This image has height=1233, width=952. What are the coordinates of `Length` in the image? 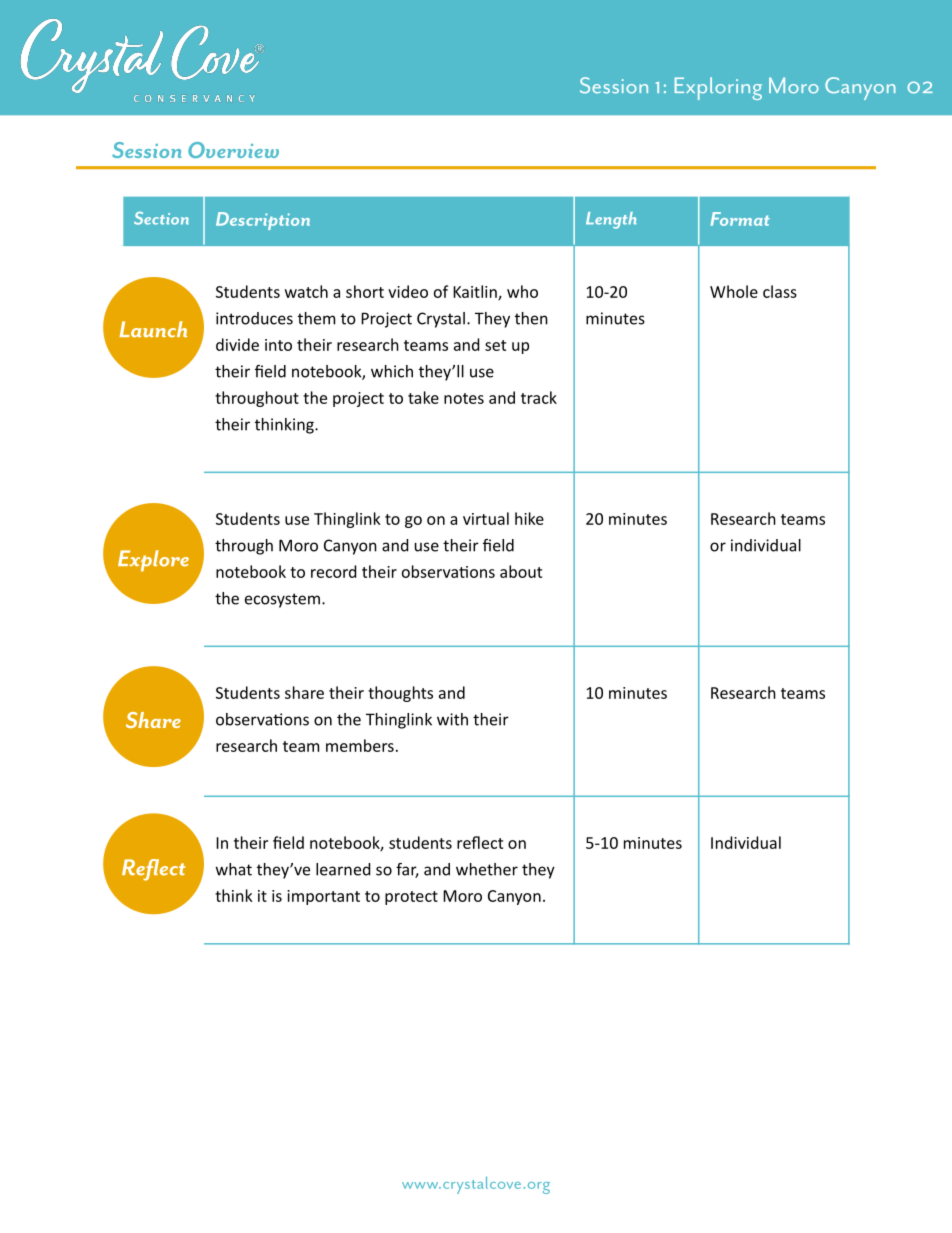 It's located at (611, 220).
